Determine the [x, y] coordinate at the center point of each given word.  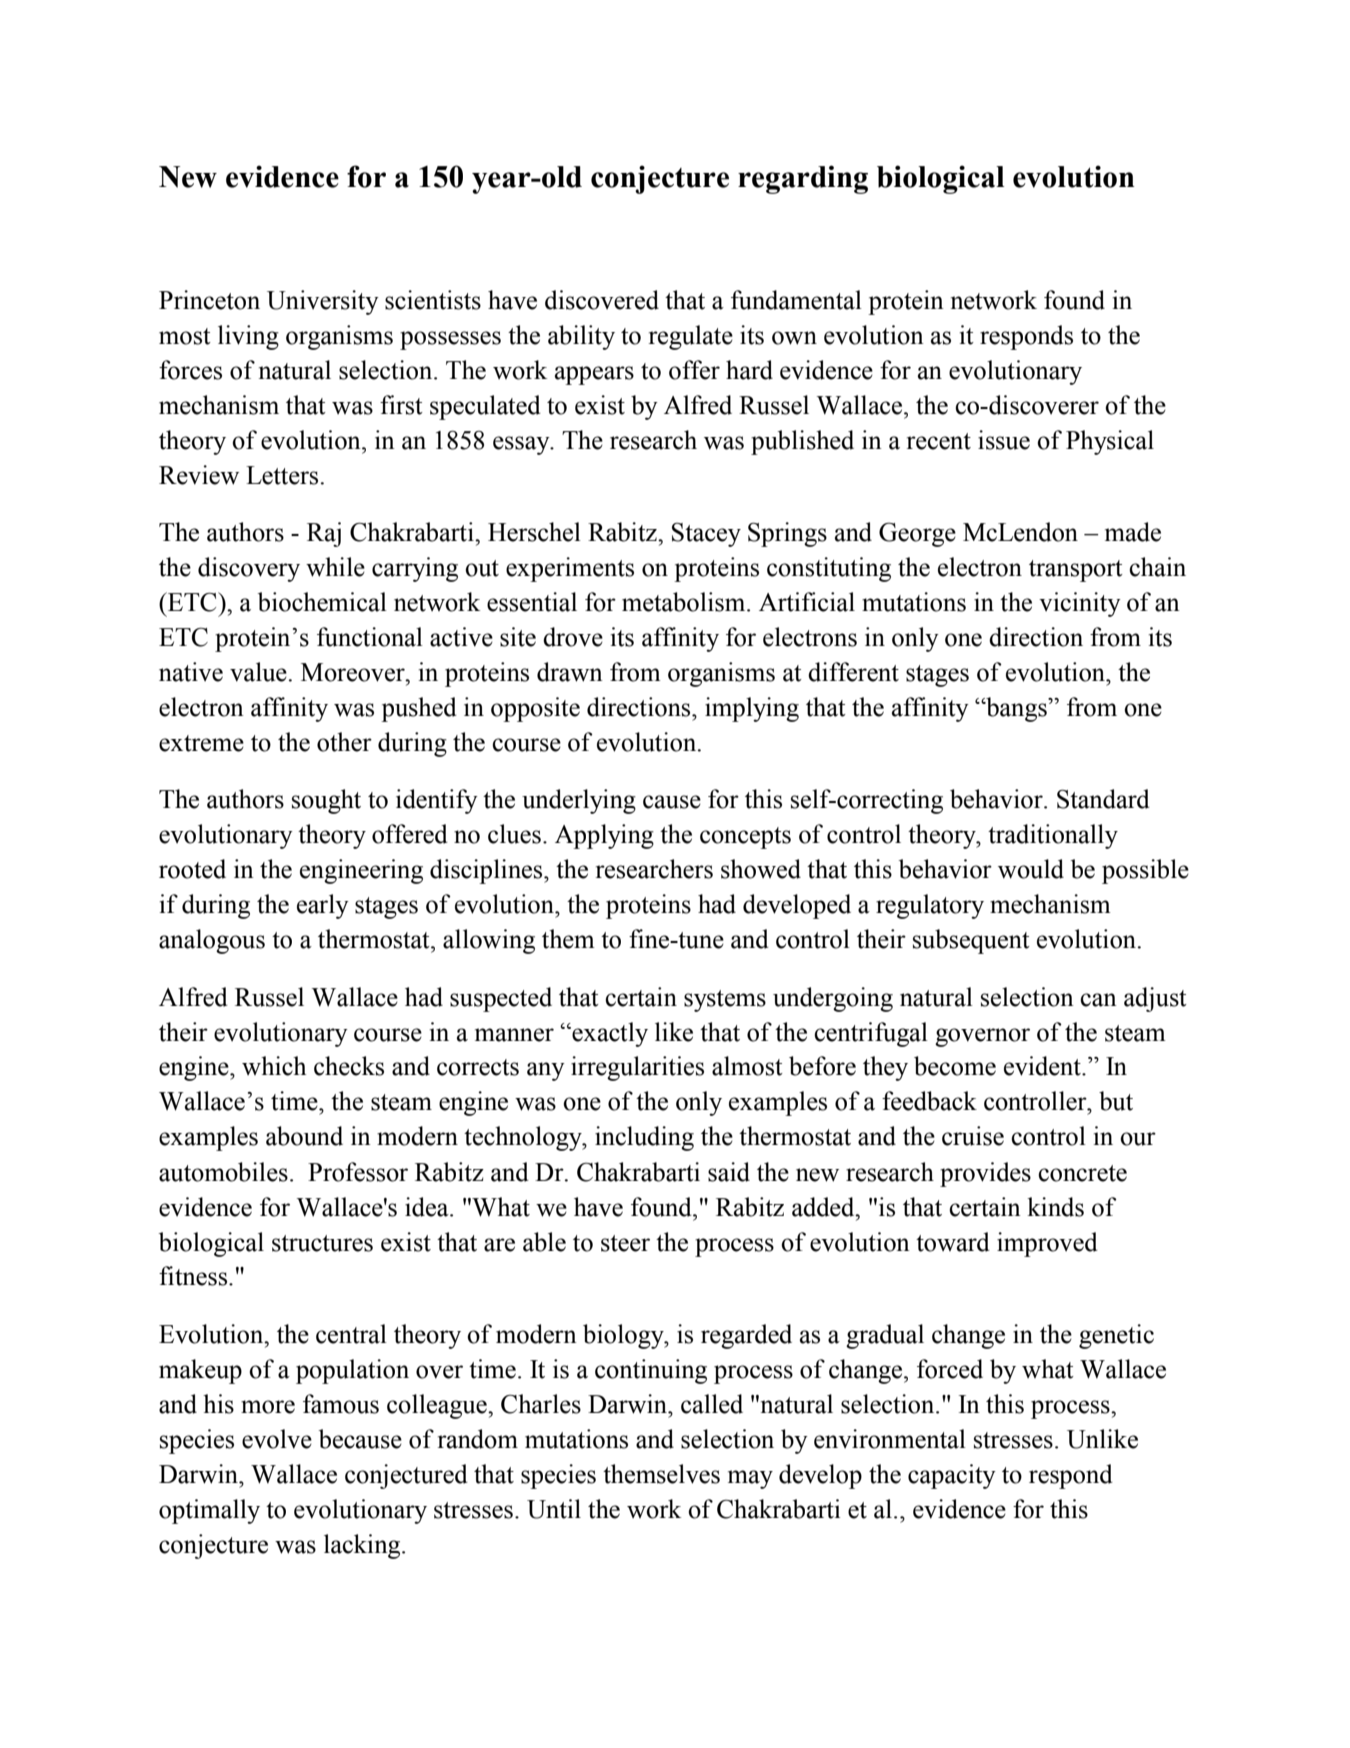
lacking [363, 1546]
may [750, 1479]
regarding [803, 179]
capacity [952, 1476]
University [323, 302]
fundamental [796, 300]
